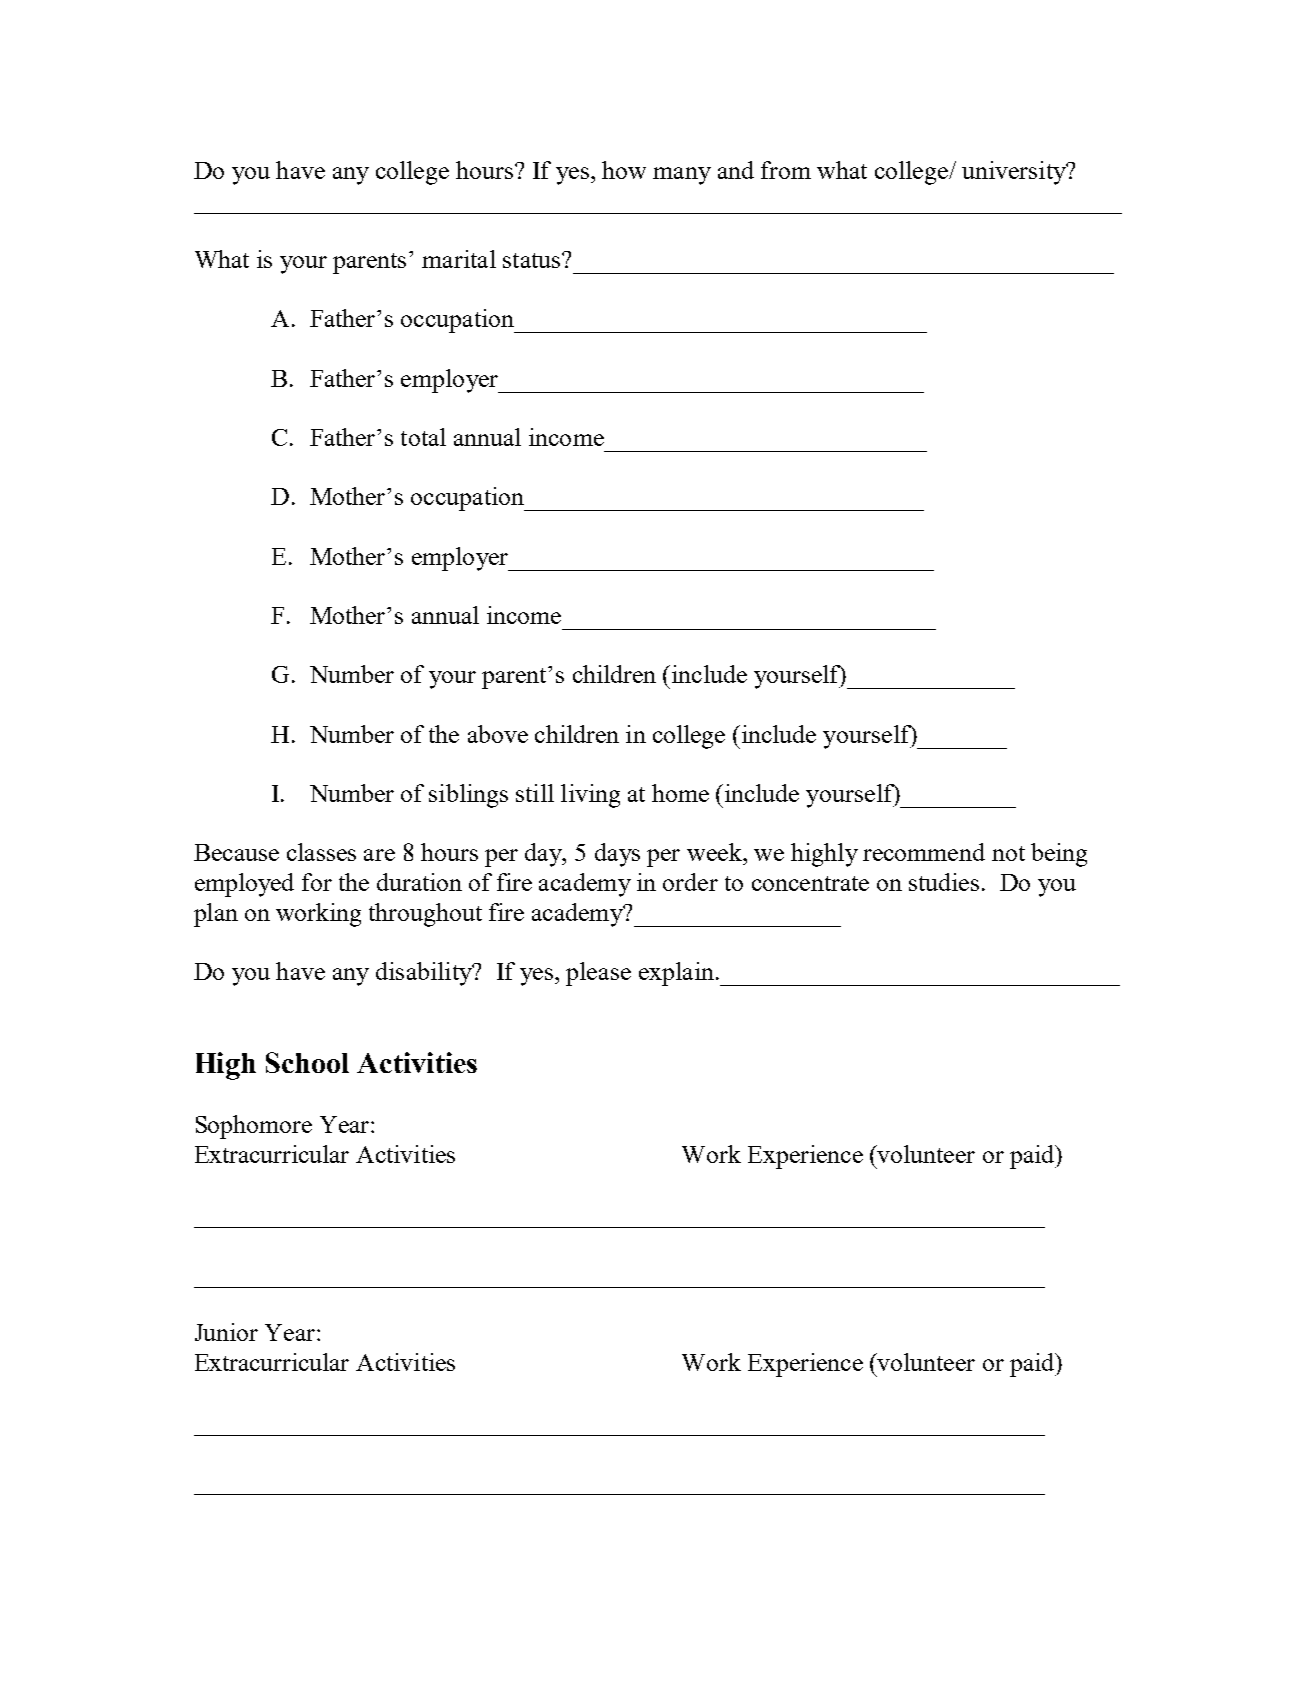 Image resolution: width=1316 pixels, height=1703 pixels. Describe the element at coordinates (459, 259) in the page. I see `marital` at that location.
